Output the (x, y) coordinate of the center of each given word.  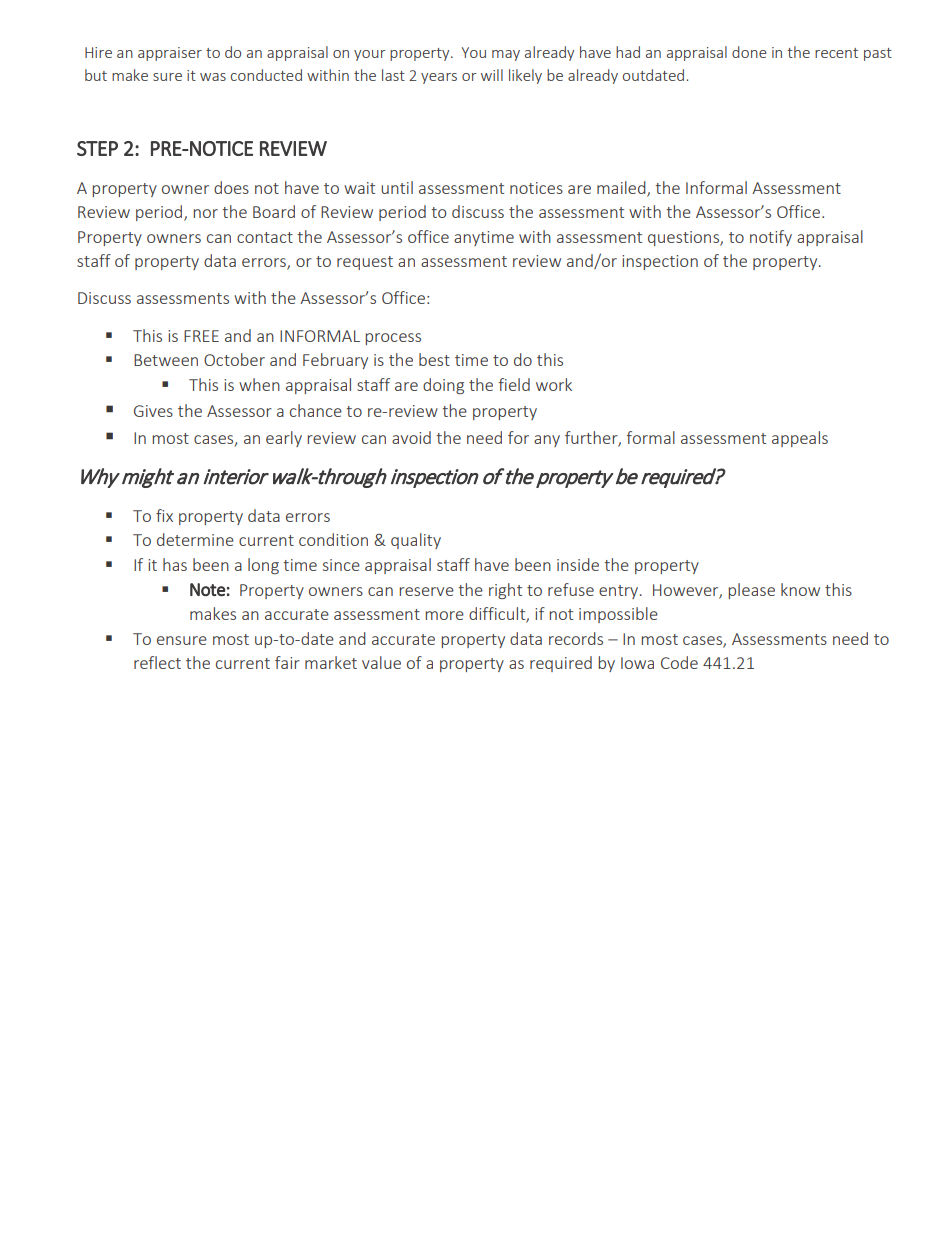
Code (679, 662)
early (284, 439)
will (492, 75)
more (444, 615)
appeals (800, 439)
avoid (411, 437)
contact (265, 237)
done (749, 52)
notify (771, 238)
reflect (157, 662)
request (365, 263)
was (213, 77)
